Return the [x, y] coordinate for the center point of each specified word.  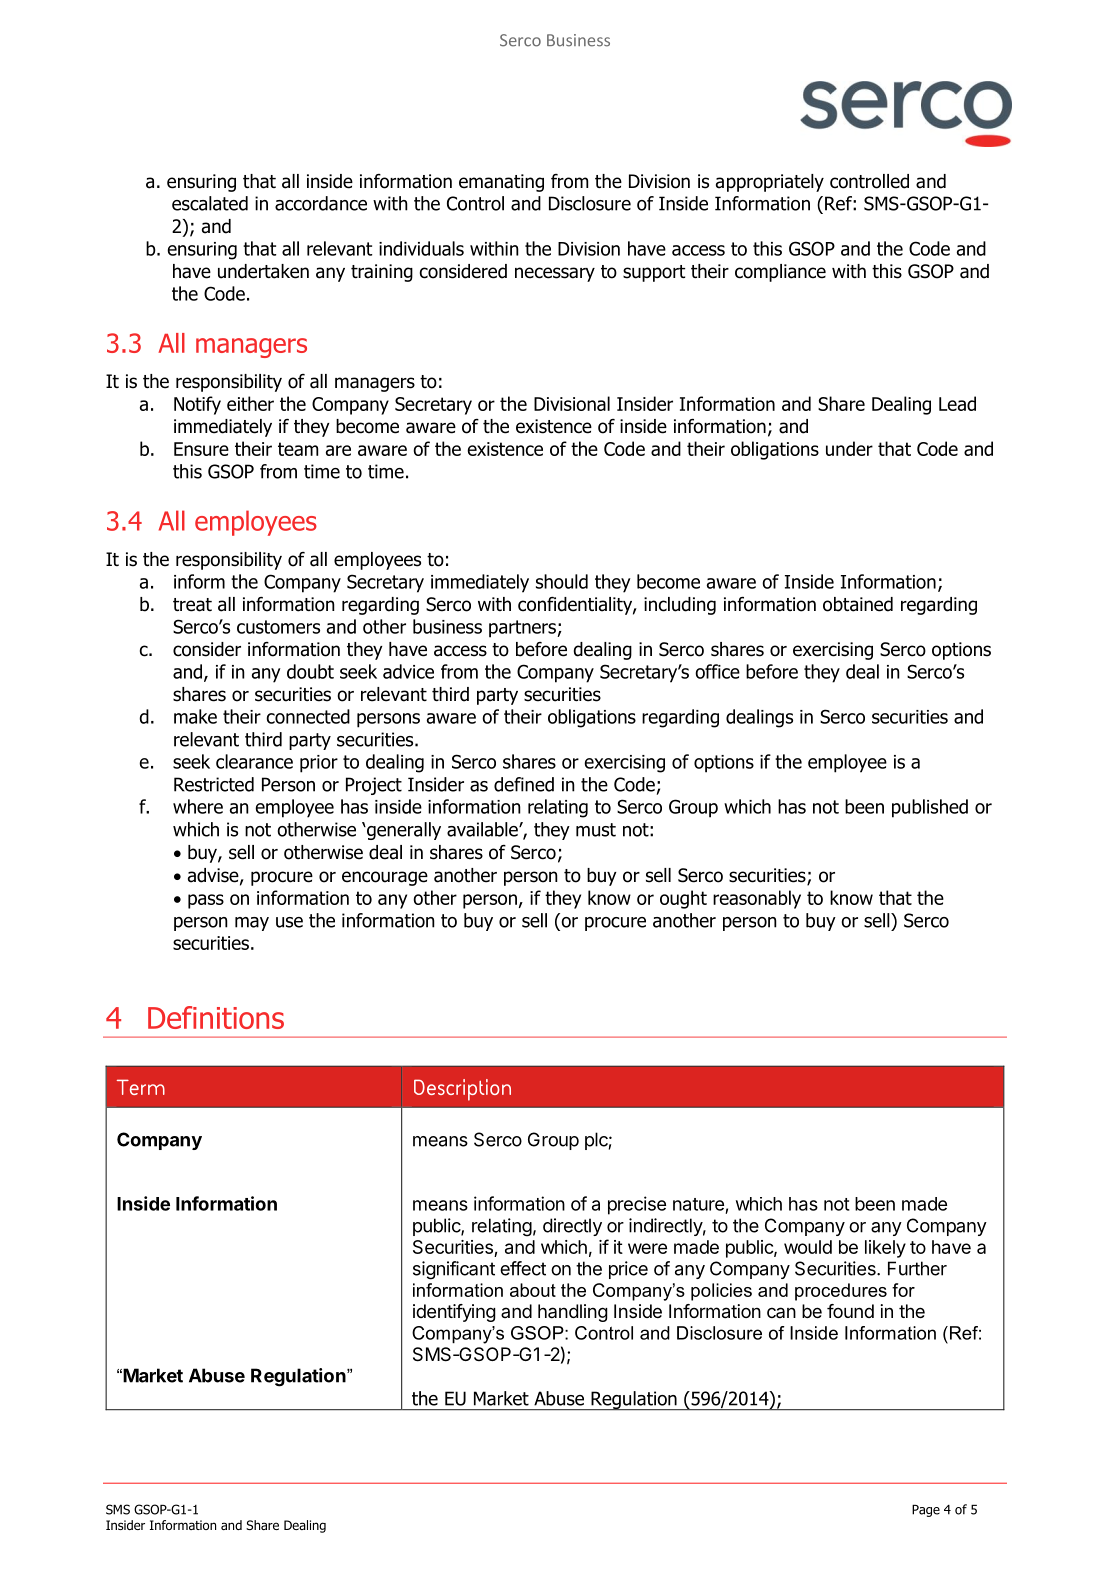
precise [637, 1205]
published [930, 808]
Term [141, 1087]
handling [573, 1313]
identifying [454, 1313]
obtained [858, 604]
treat [192, 605]
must [596, 830]
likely [885, 1249]
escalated [210, 203]
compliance [780, 273]
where [198, 806]
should [562, 581]
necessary [555, 274]
